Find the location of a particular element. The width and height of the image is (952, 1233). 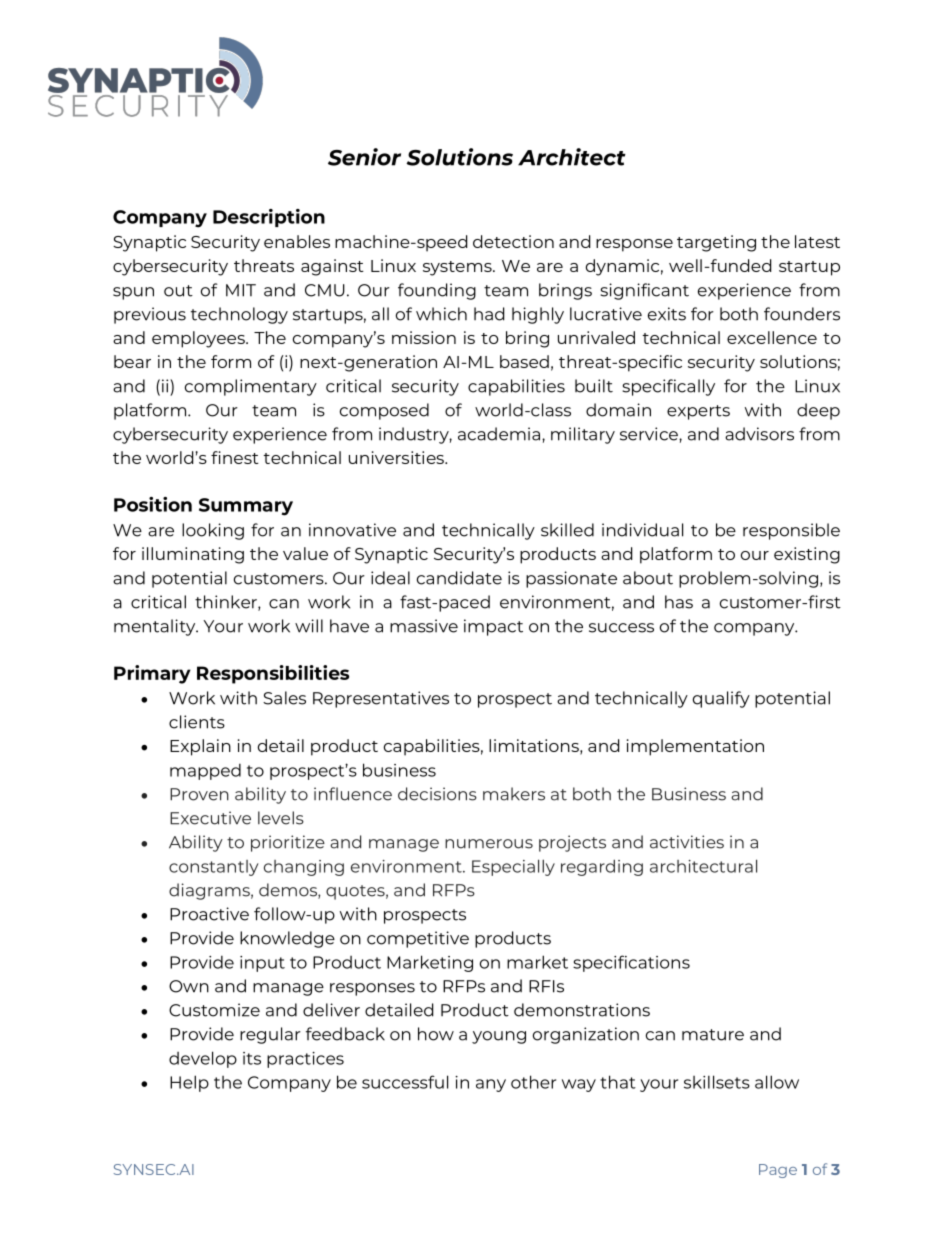

Description is located at coordinates (269, 218).
